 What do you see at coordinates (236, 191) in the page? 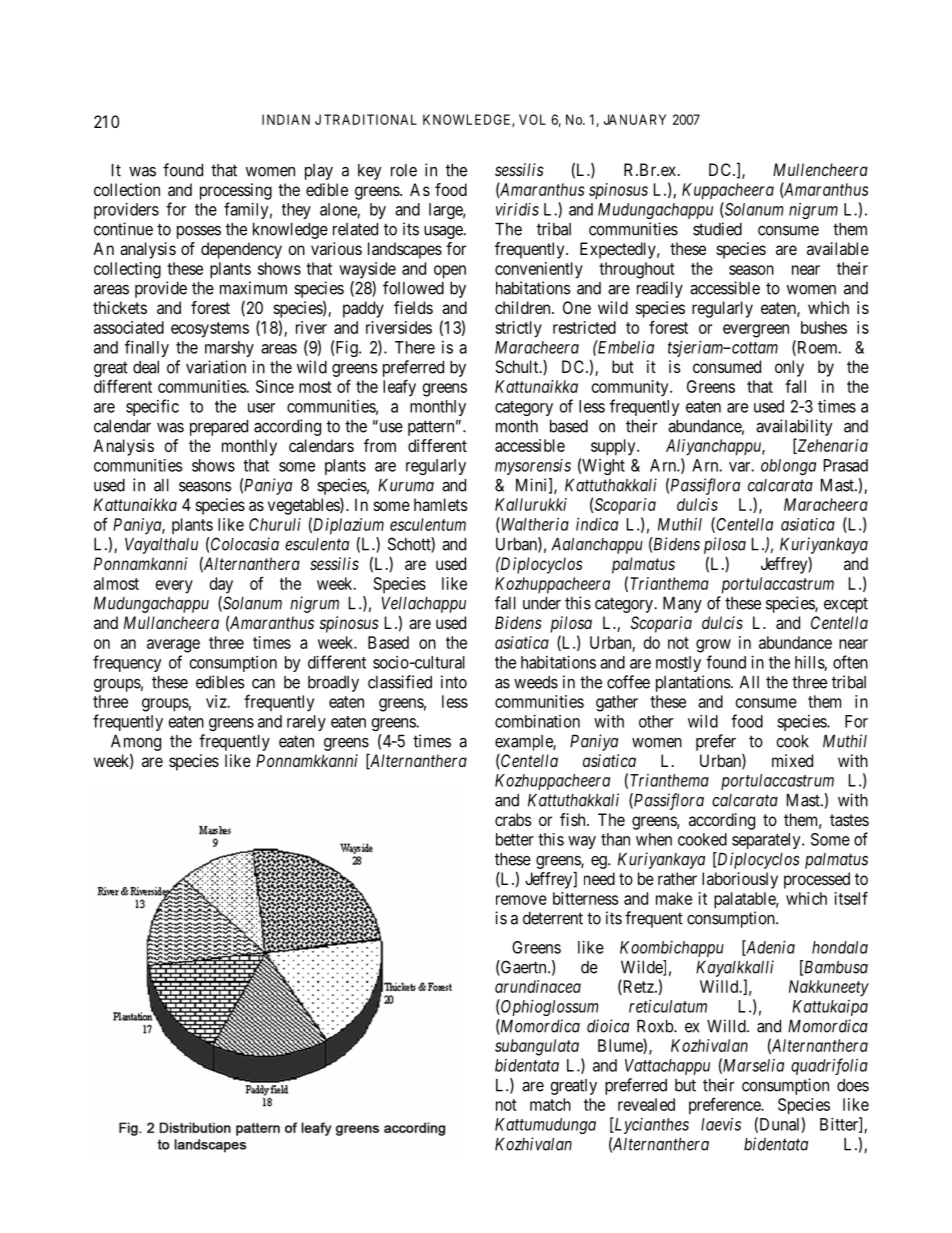
I see `processing` at bounding box center [236, 191].
